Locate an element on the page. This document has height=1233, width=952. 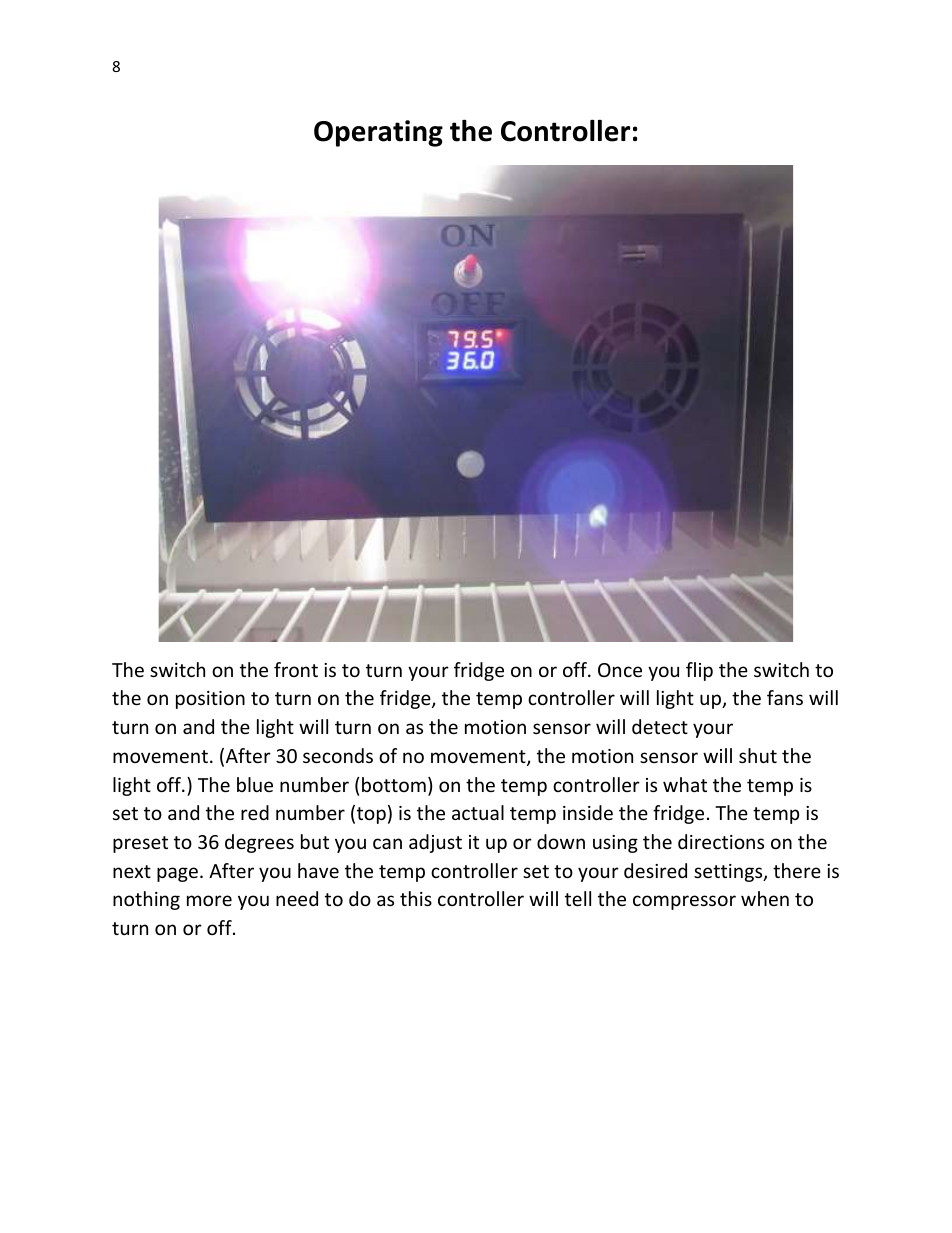
position is located at coordinates (210, 700).
